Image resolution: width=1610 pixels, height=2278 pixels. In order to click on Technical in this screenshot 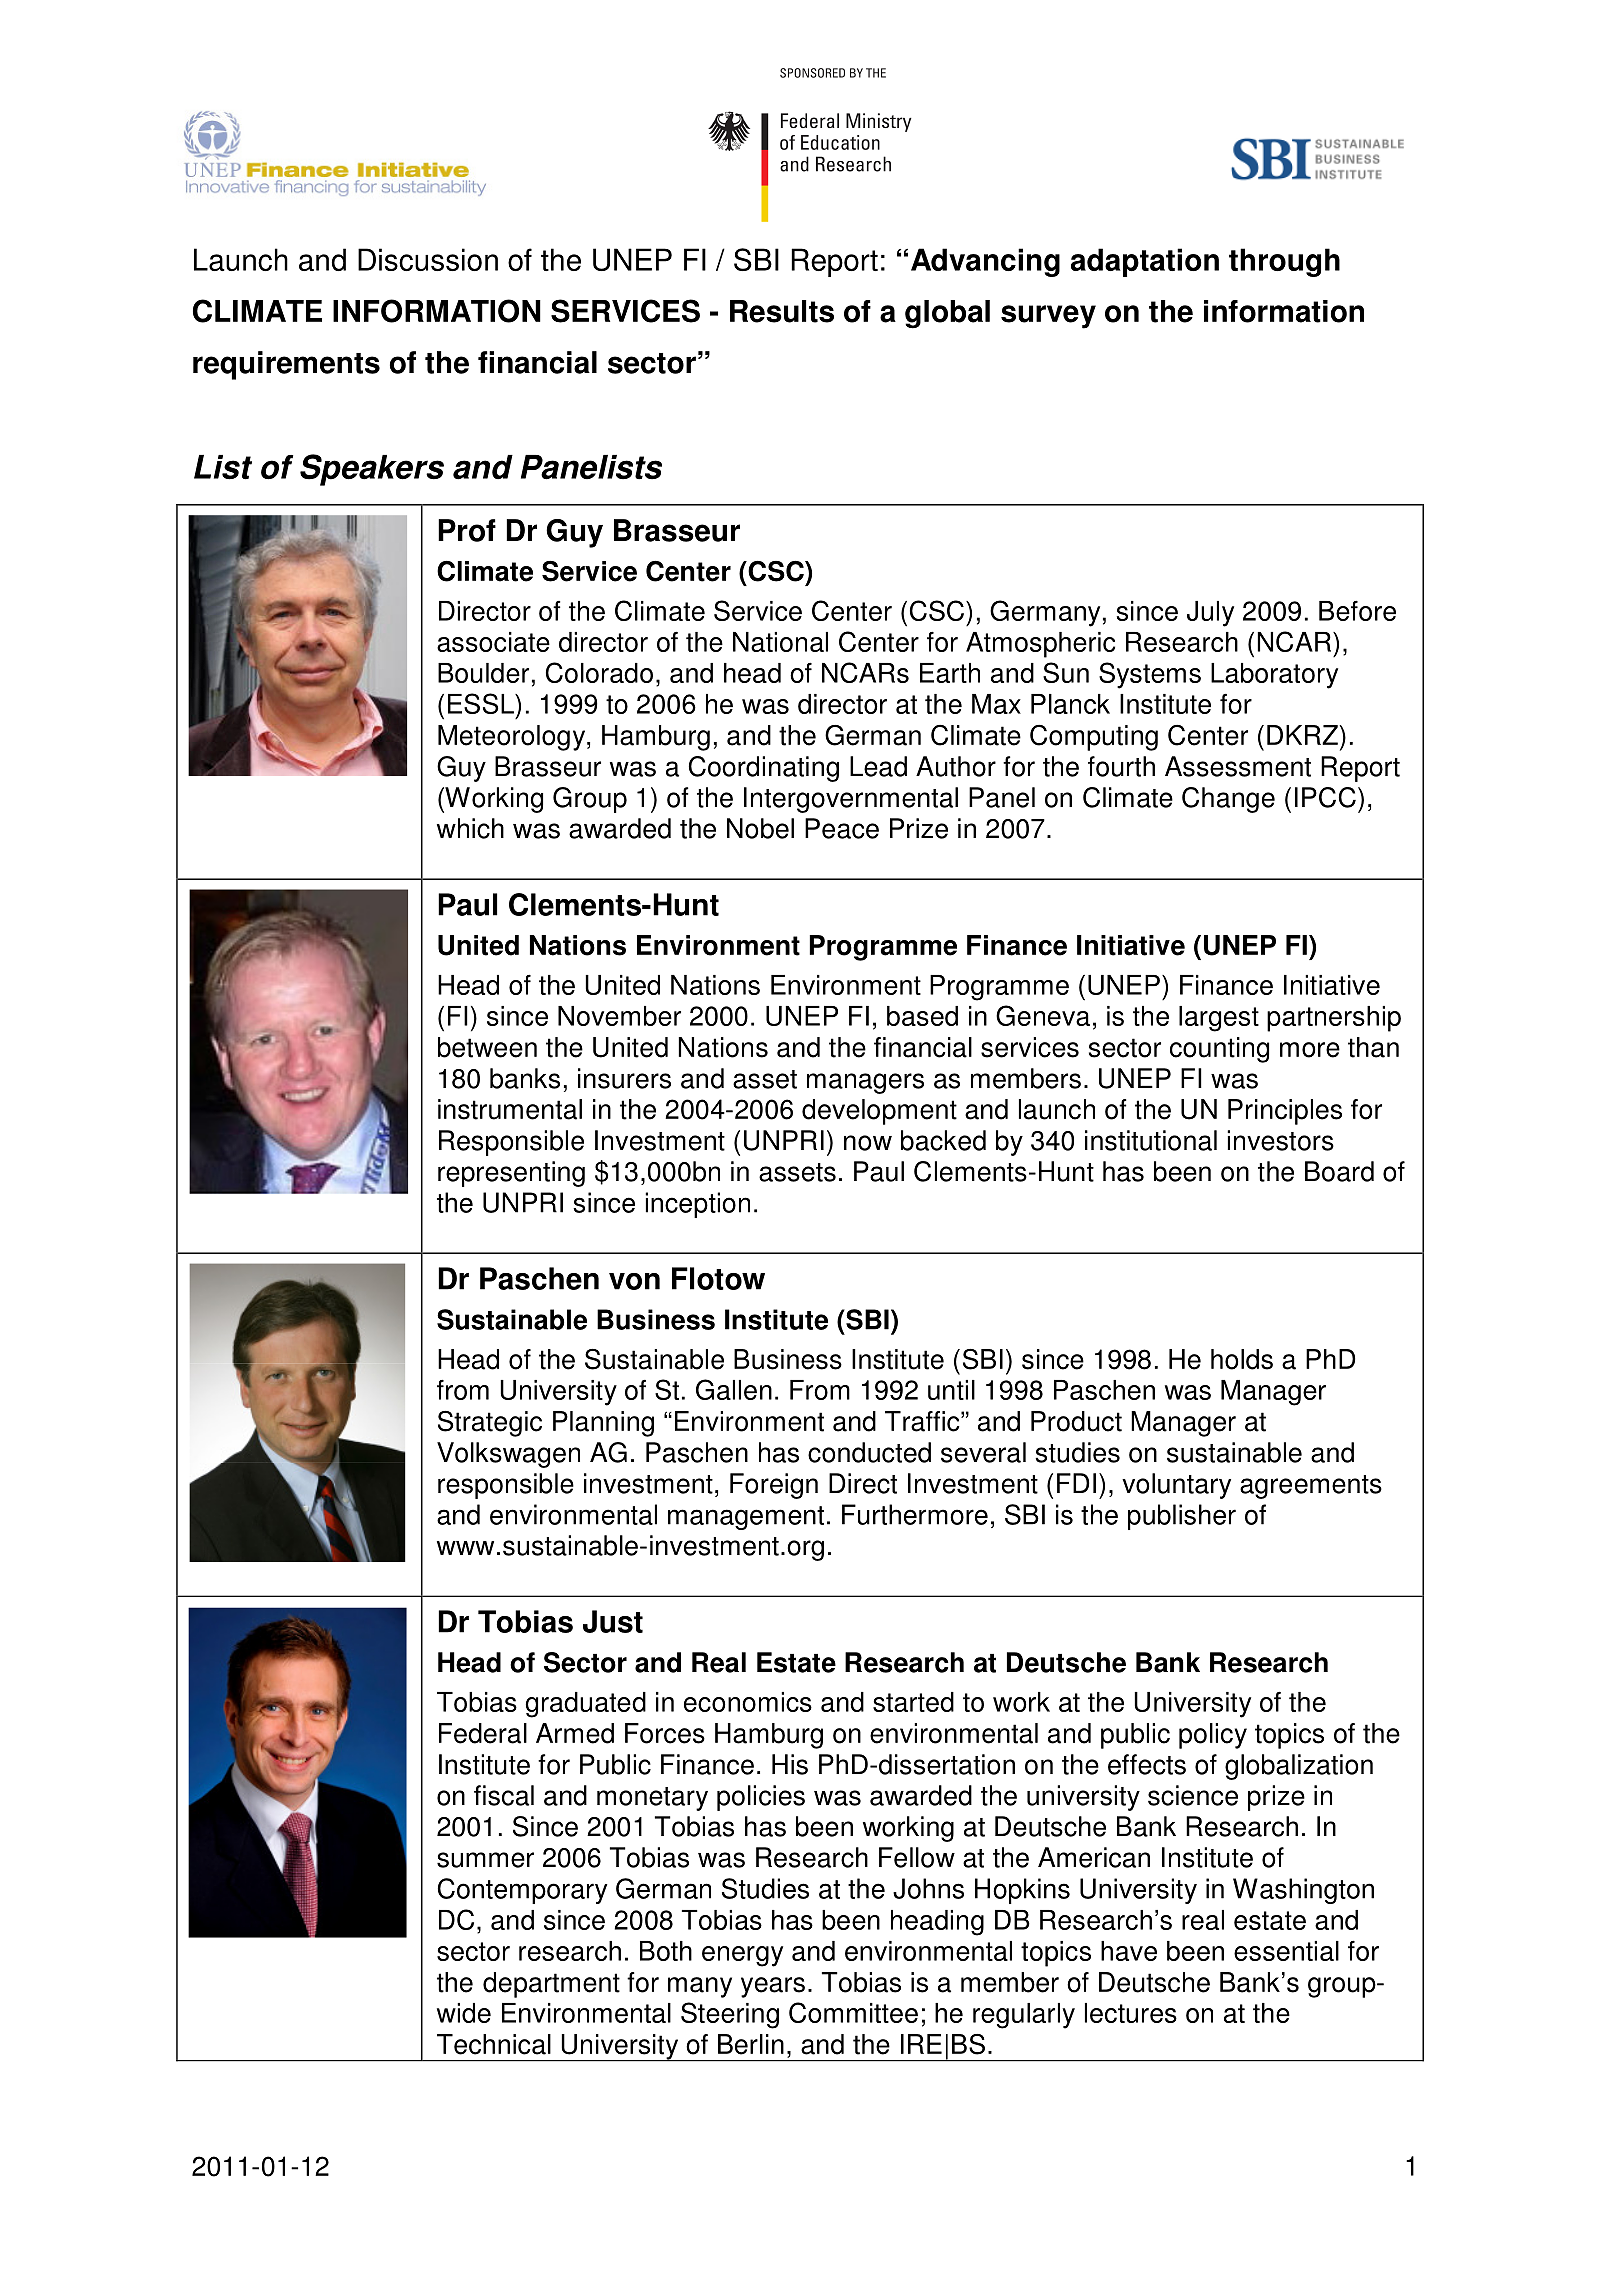, I will do `click(494, 2044)`.
